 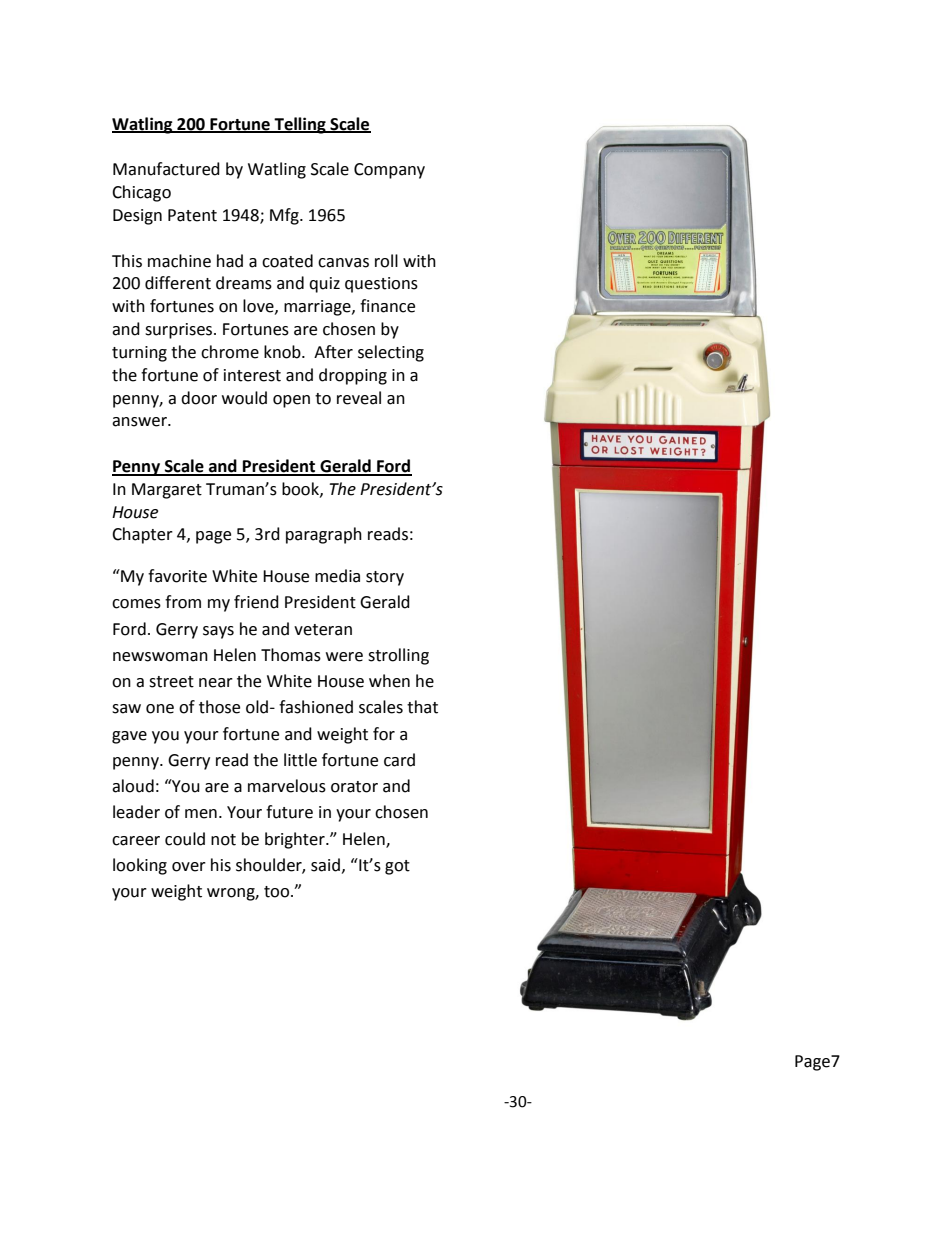 I want to click on Manufactured, so click(x=166, y=169).
